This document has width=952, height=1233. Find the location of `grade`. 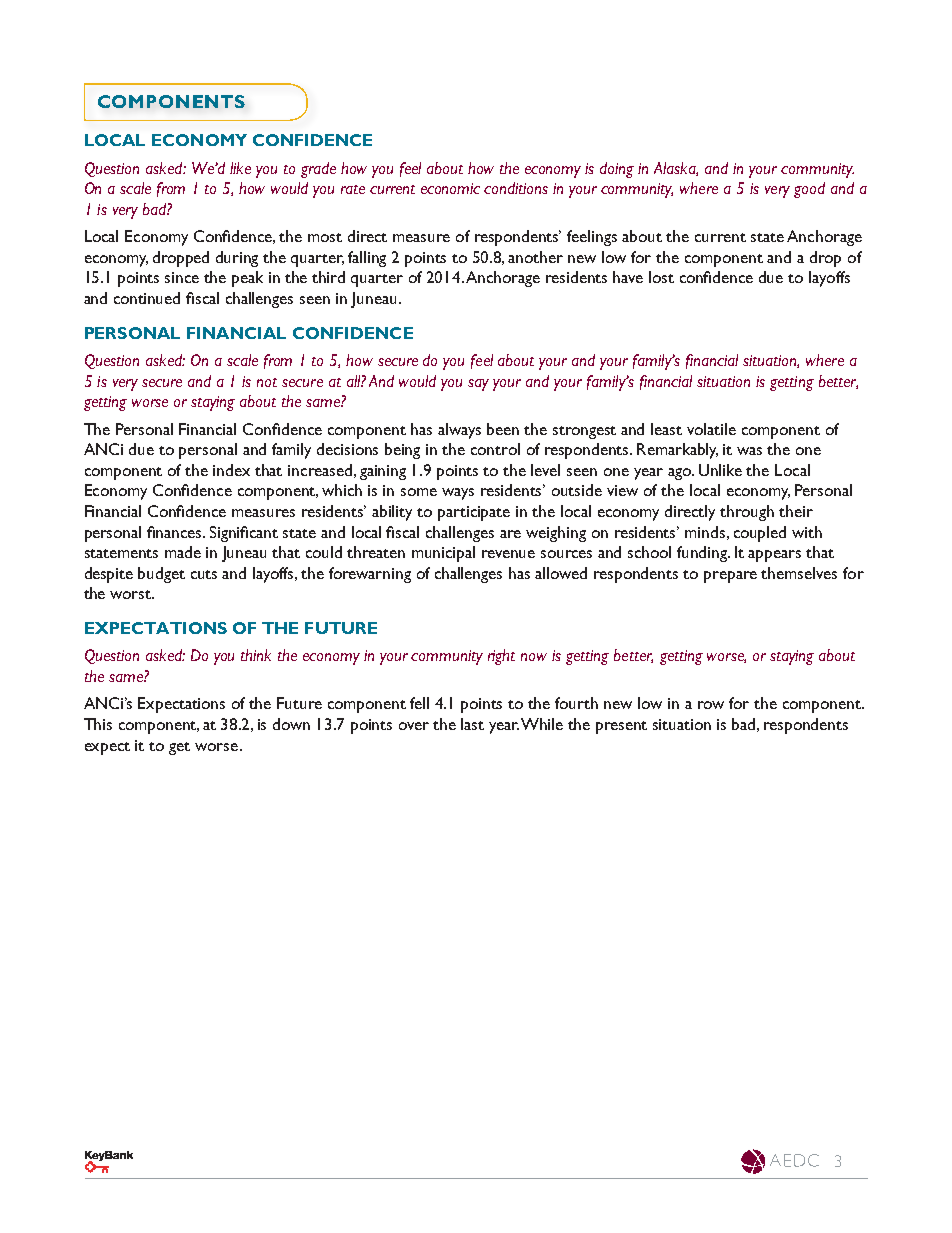

grade is located at coordinates (318, 170).
